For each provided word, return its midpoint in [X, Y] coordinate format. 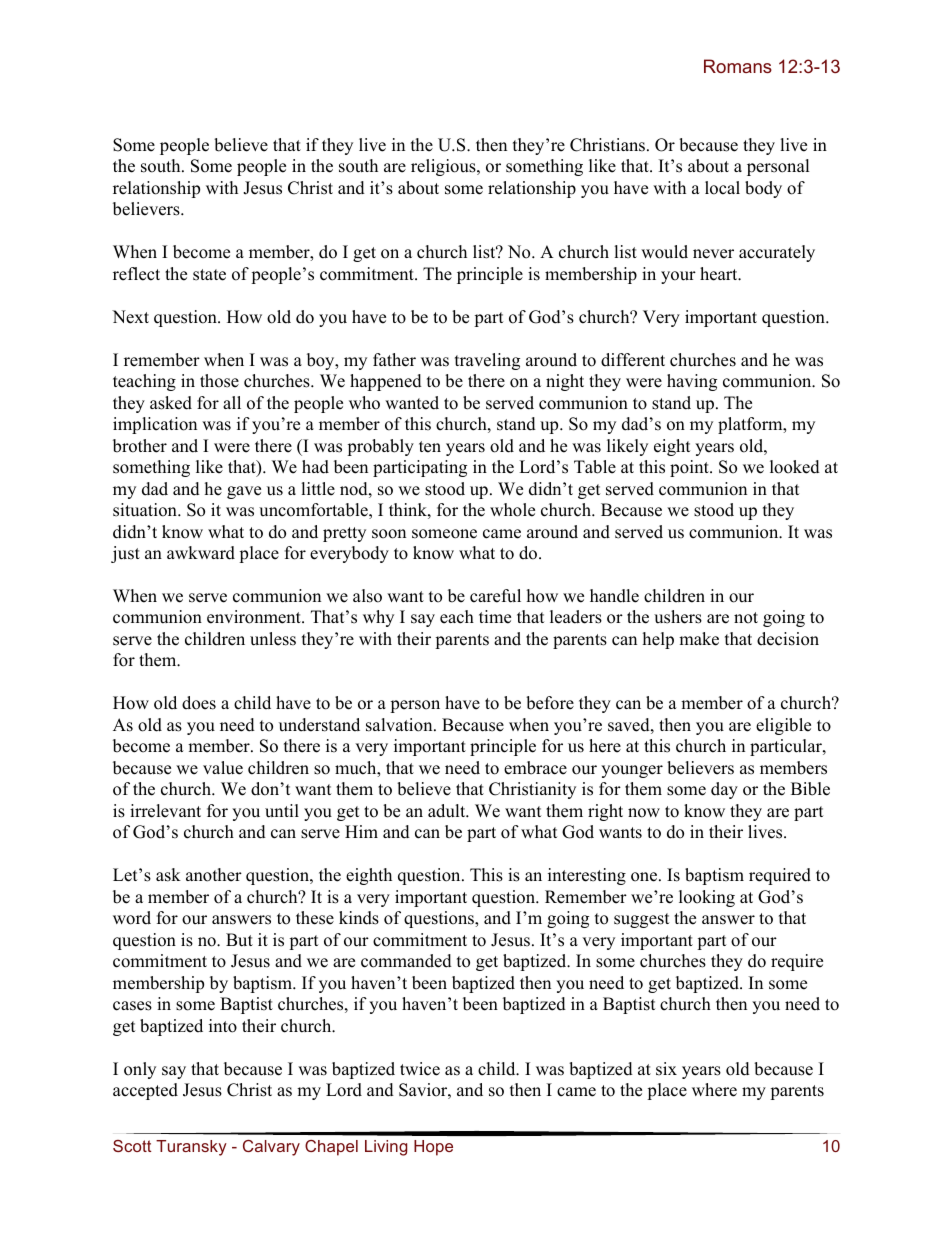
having [692, 382]
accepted [145, 1091]
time [495, 617]
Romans [738, 66]
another [214, 875]
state [209, 275]
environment [255, 617]
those [219, 381]
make [699, 639]
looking [707, 898]
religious [444, 167]
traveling [487, 361]
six [666, 1069]
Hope [433, 1148]
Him [361, 831]
